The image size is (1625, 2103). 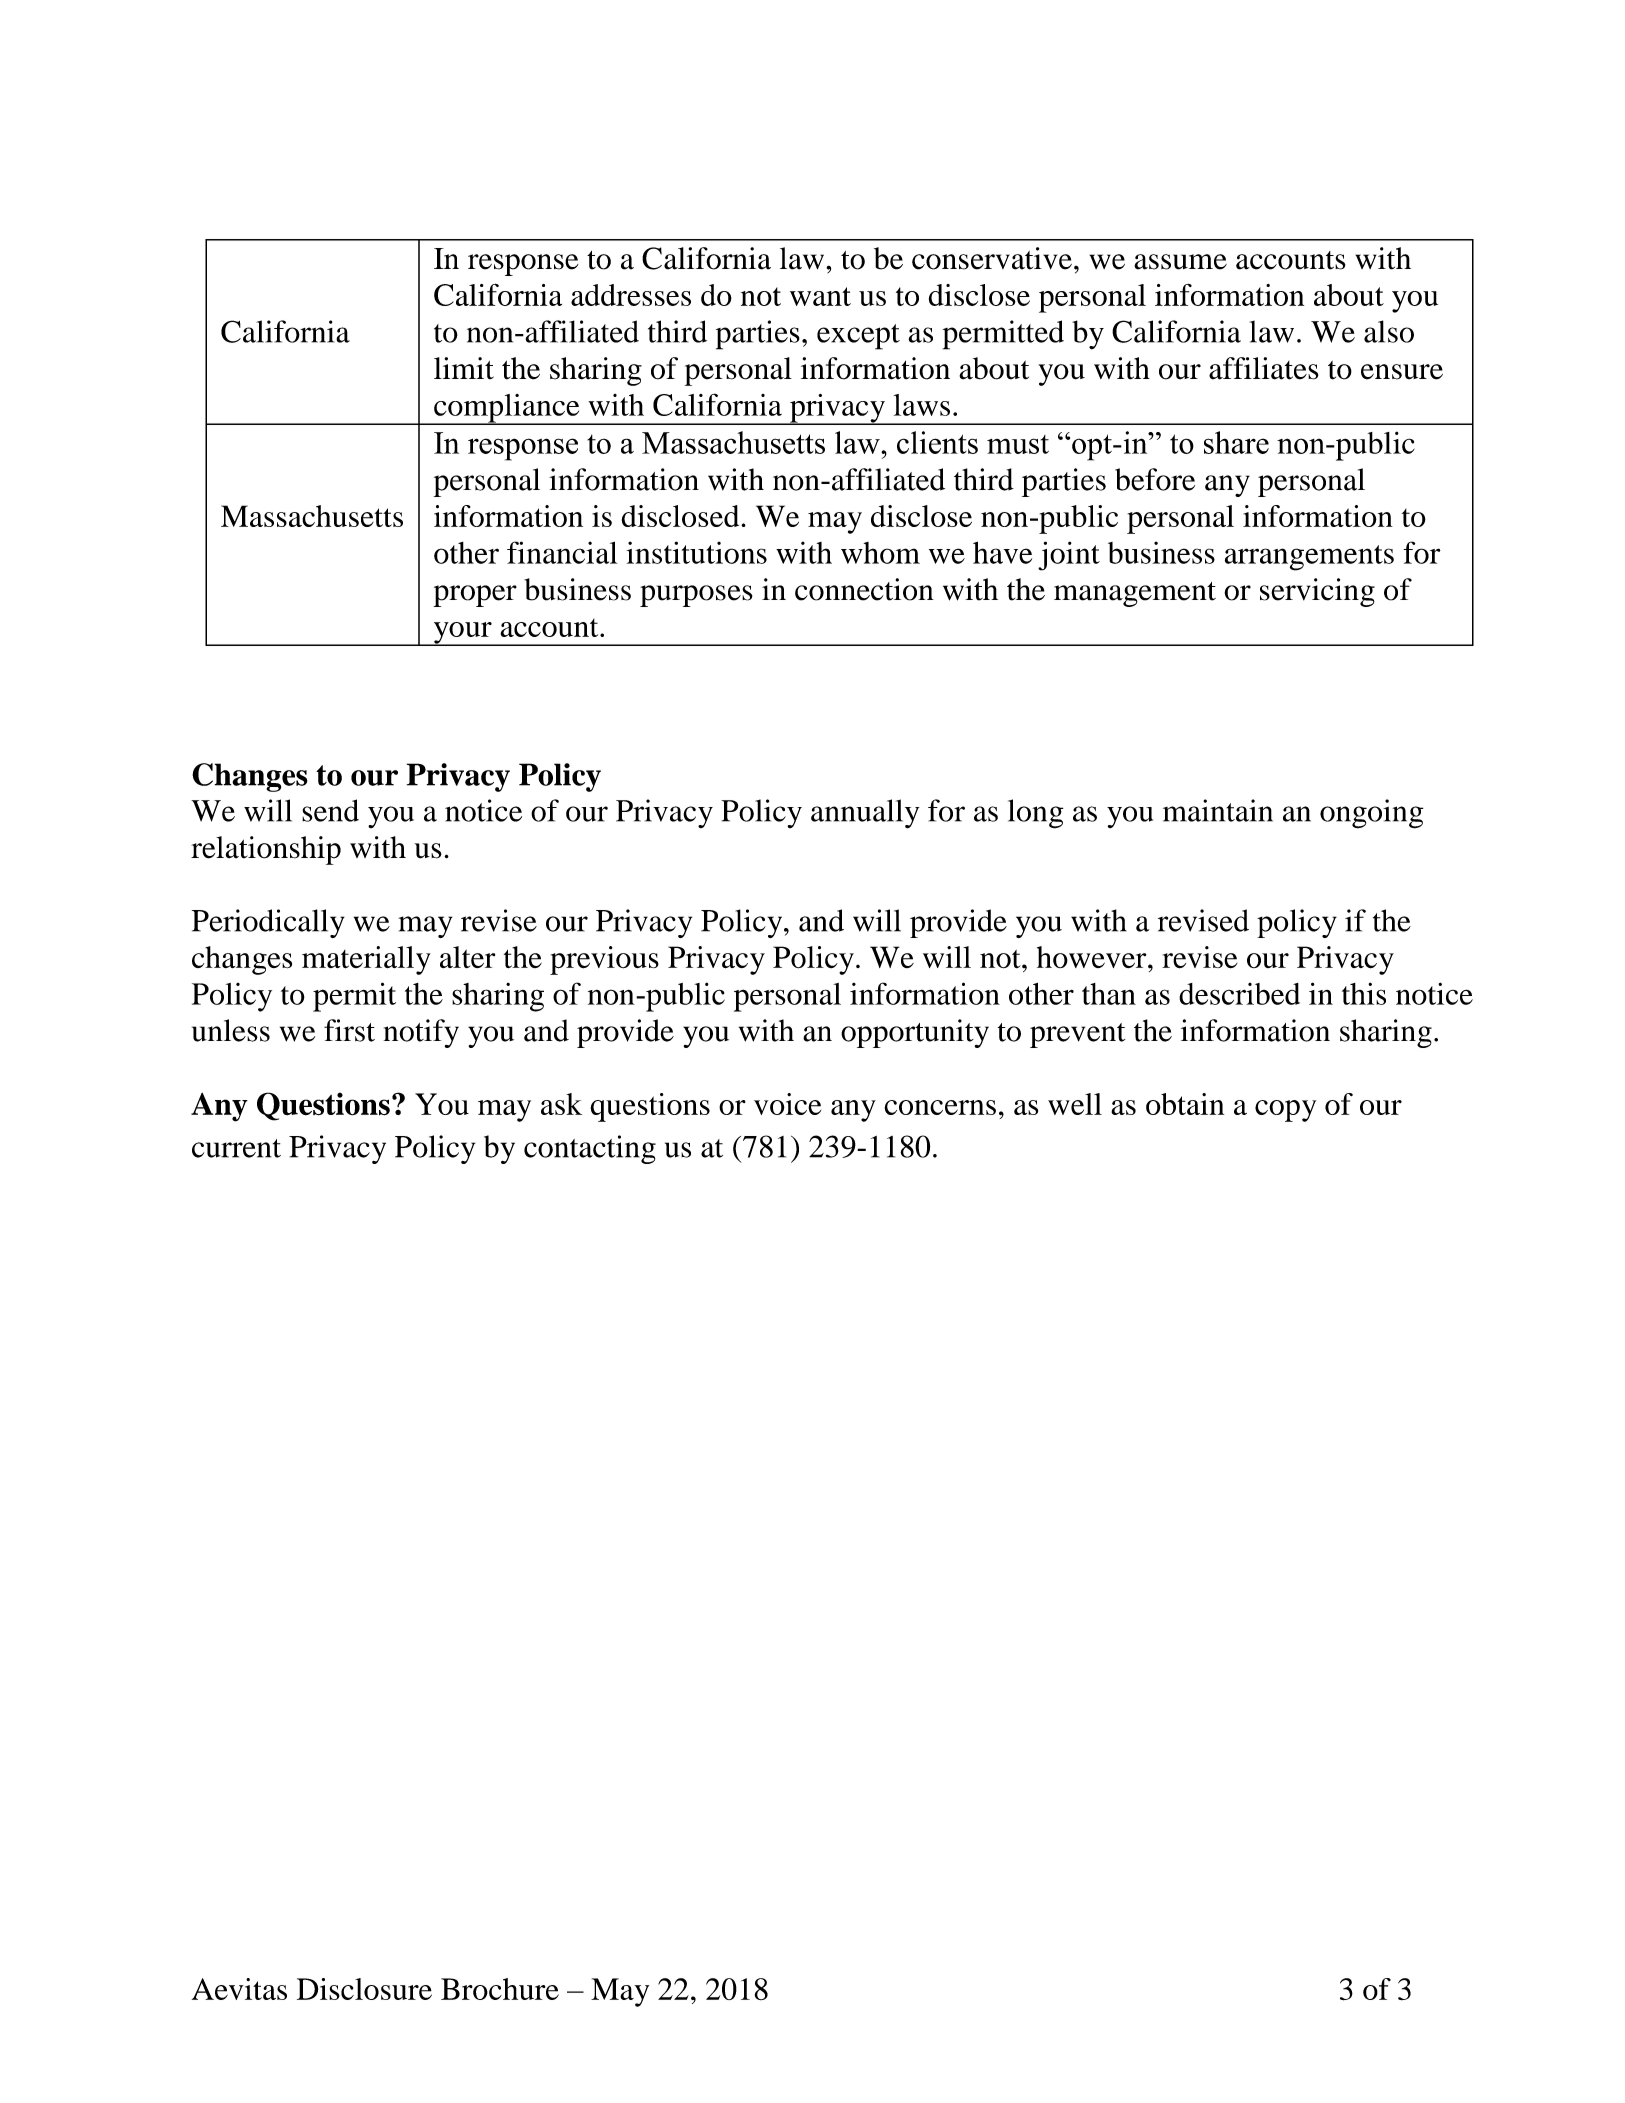 What do you see at coordinates (865, 814) in the page?
I see `annually` at bounding box center [865, 814].
